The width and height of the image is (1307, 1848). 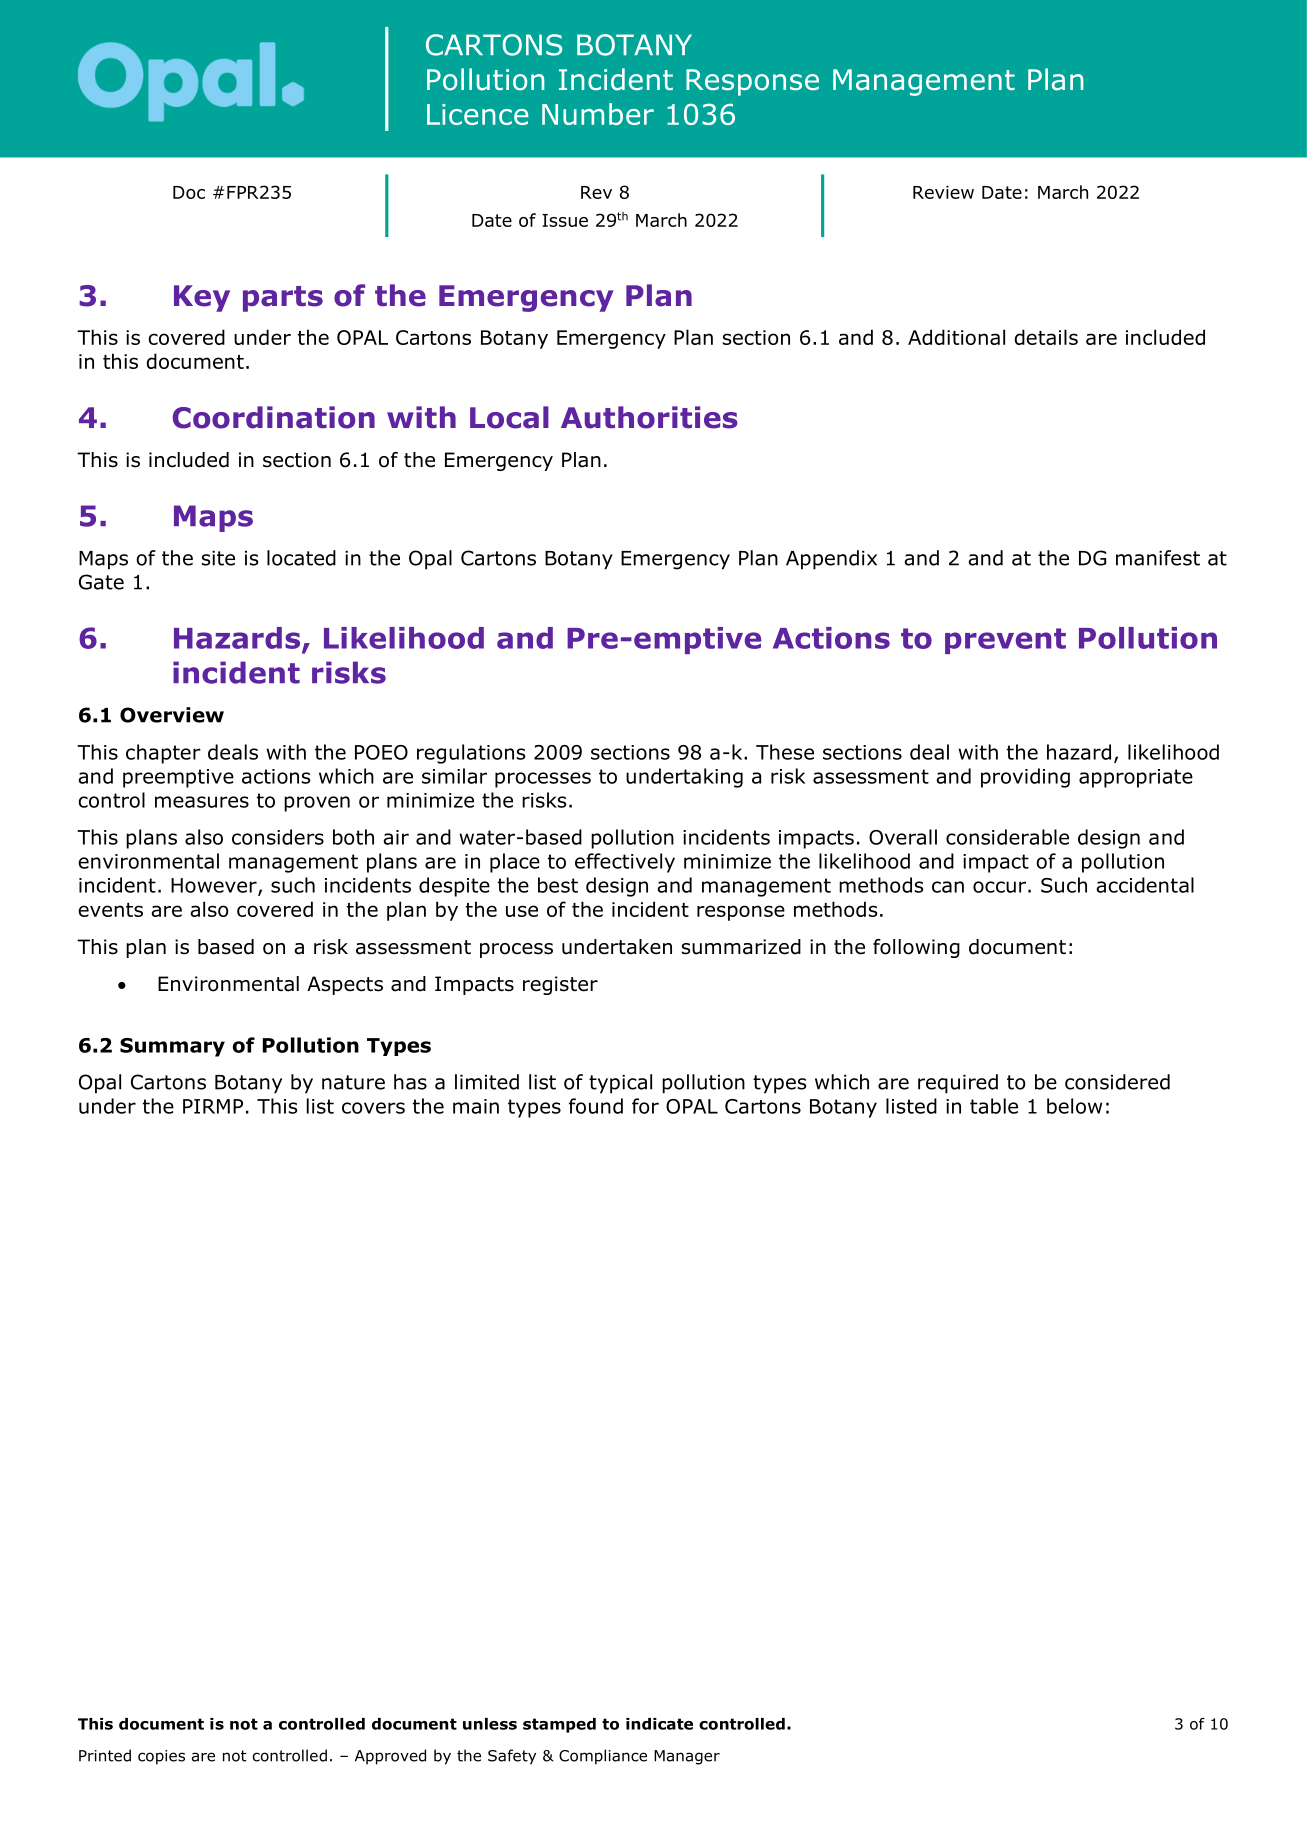 I want to click on effectively, so click(x=625, y=863).
